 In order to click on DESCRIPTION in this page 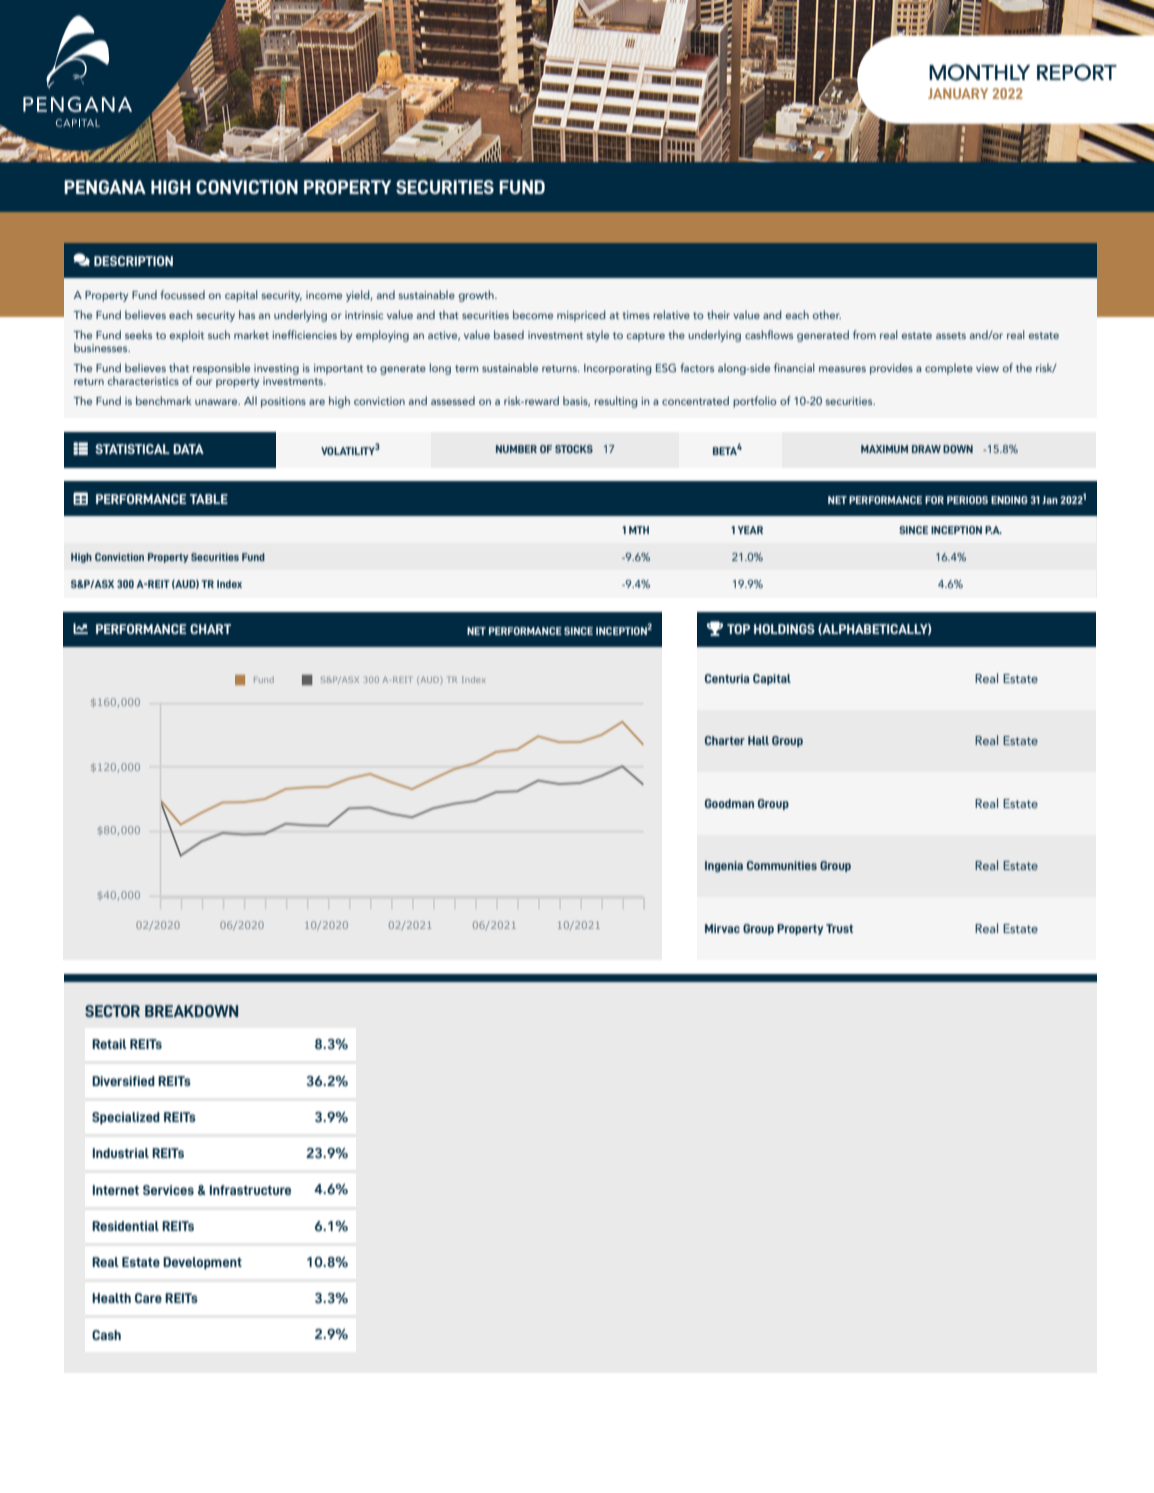, I will do `click(133, 261)`.
